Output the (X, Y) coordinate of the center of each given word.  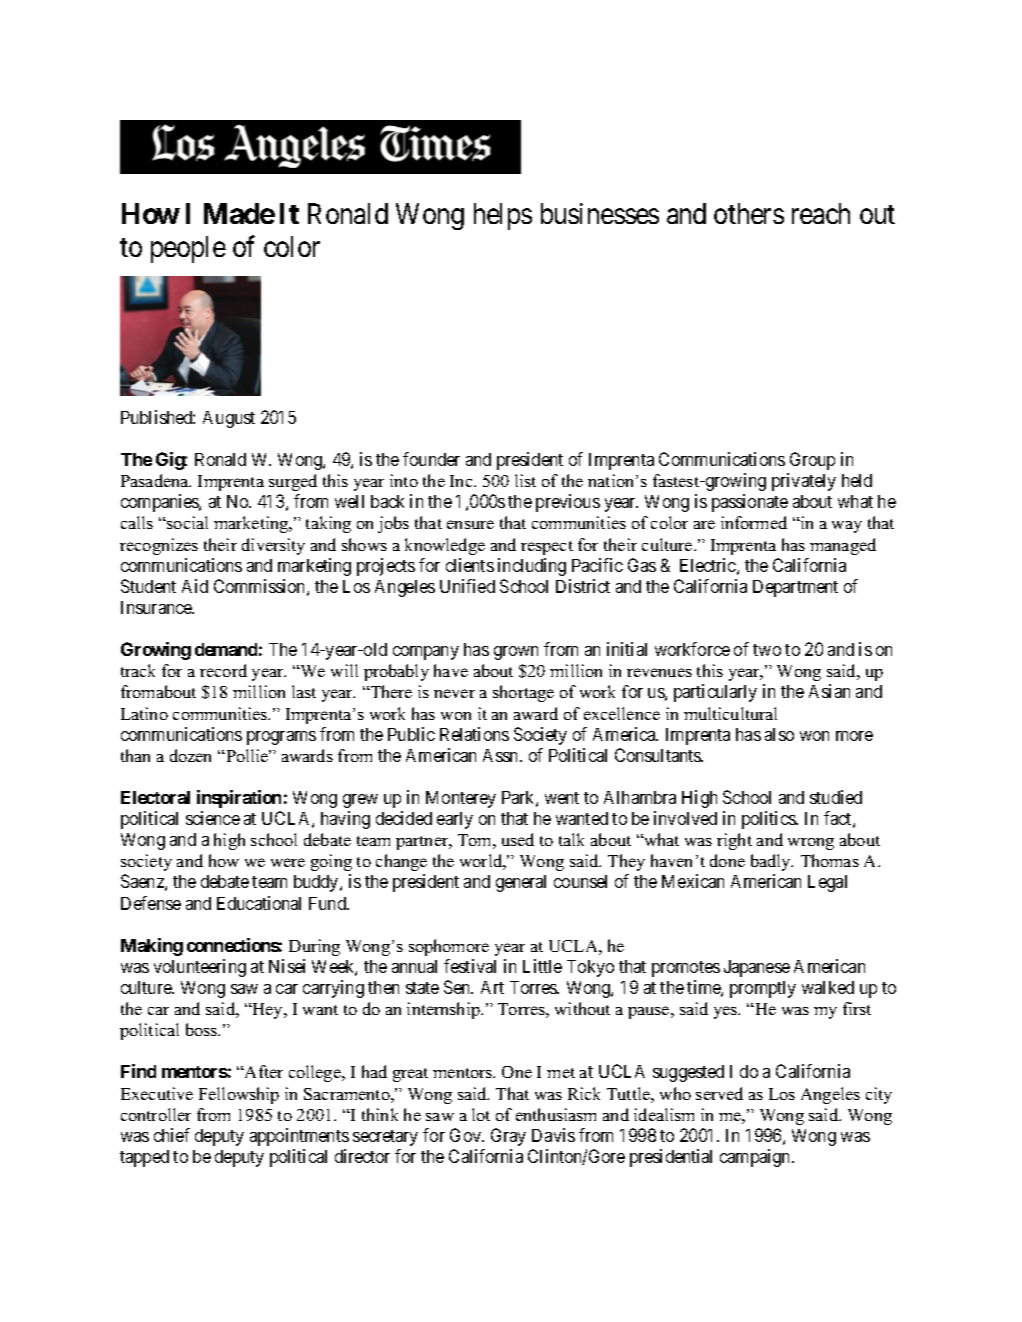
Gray (508, 1137)
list (525, 480)
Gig (171, 461)
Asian (829, 691)
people (188, 249)
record (223, 670)
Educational (259, 903)
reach (821, 213)
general (521, 883)
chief (172, 1135)
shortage (523, 693)
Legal (827, 883)
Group (812, 461)
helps (503, 216)
